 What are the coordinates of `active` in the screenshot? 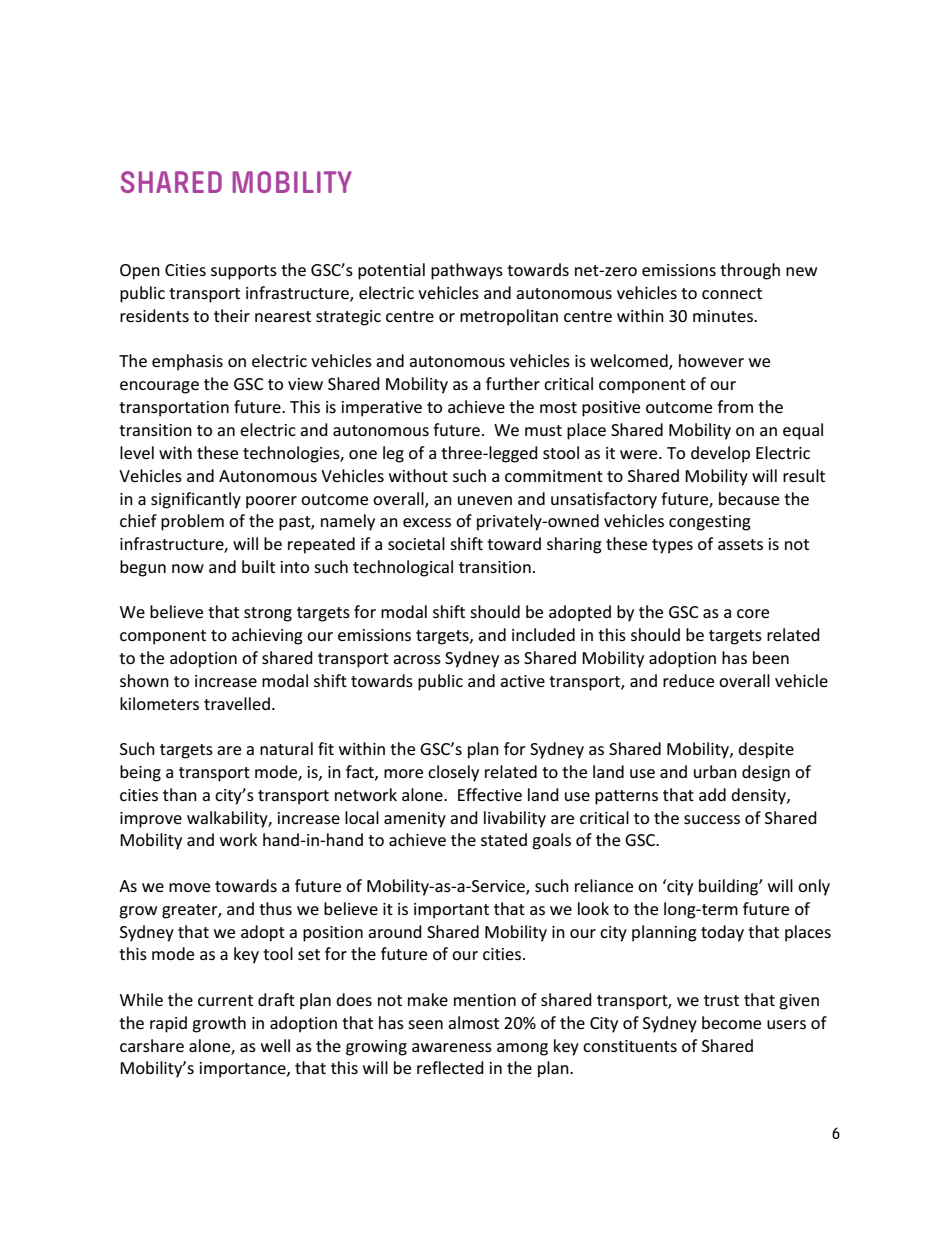 It's located at (522, 681).
